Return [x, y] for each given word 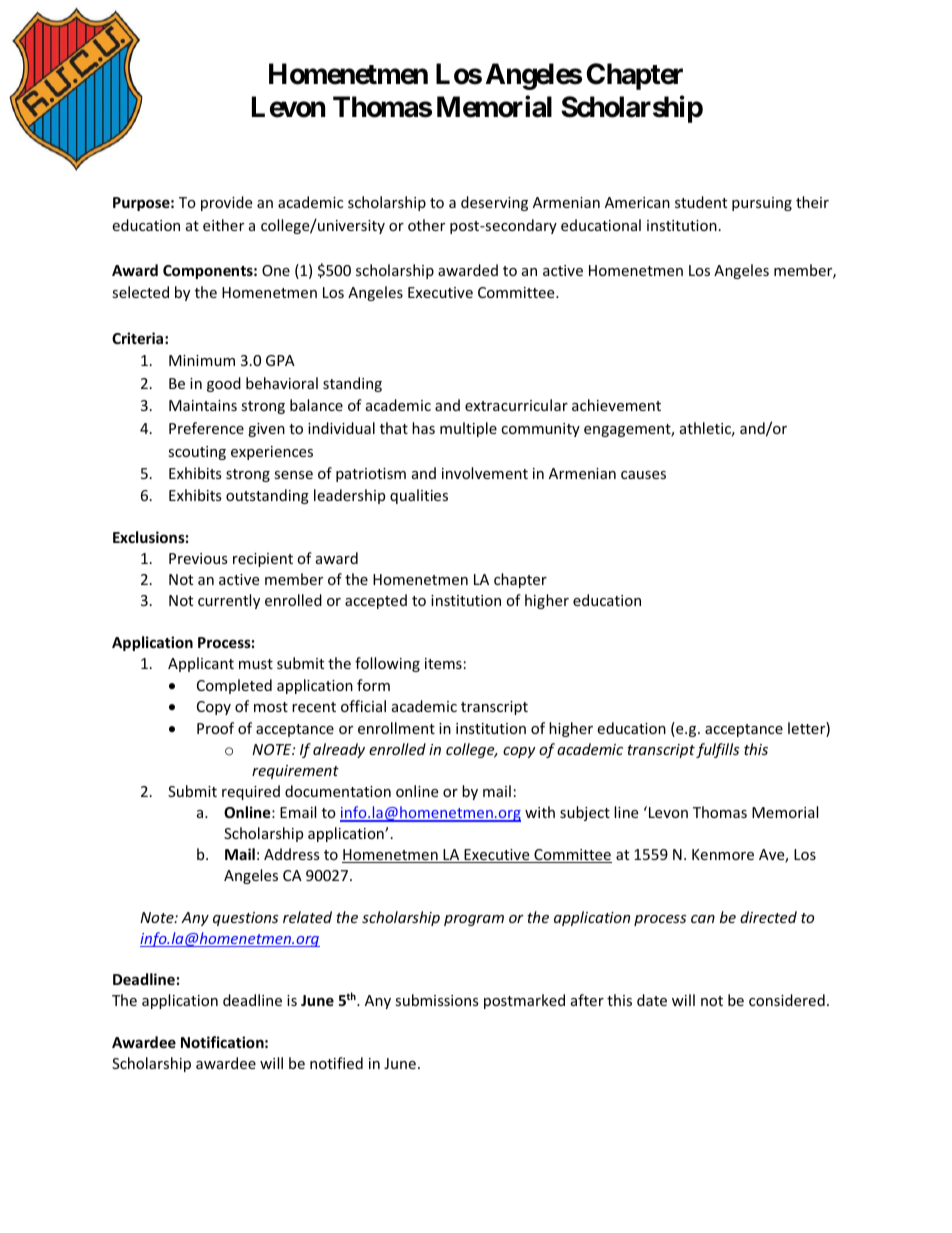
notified [336, 1063]
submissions [437, 1000]
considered [787, 1000]
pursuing [762, 204]
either [223, 225]
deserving [494, 203]
